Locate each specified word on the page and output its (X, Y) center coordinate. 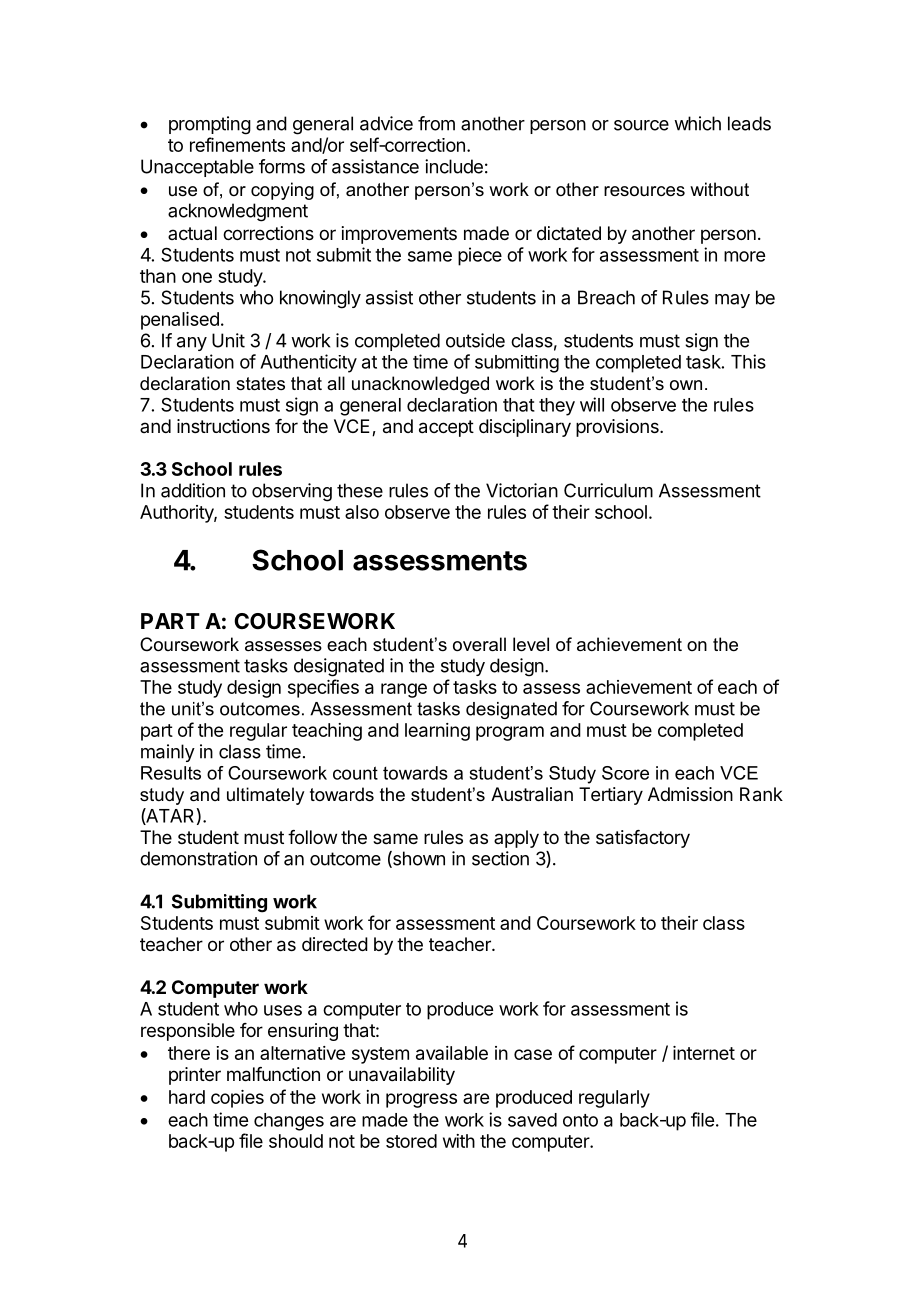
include (454, 166)
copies (237, 1099)
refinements (237, 144)
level (531, 644)
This (748, 361)
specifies (323, 688)
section (500, 858)
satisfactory (643, 839)
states (260, 384)
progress (421, 1100)
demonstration (198, 858)
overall (479, 644)
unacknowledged (420, 385)
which (697, 123)
